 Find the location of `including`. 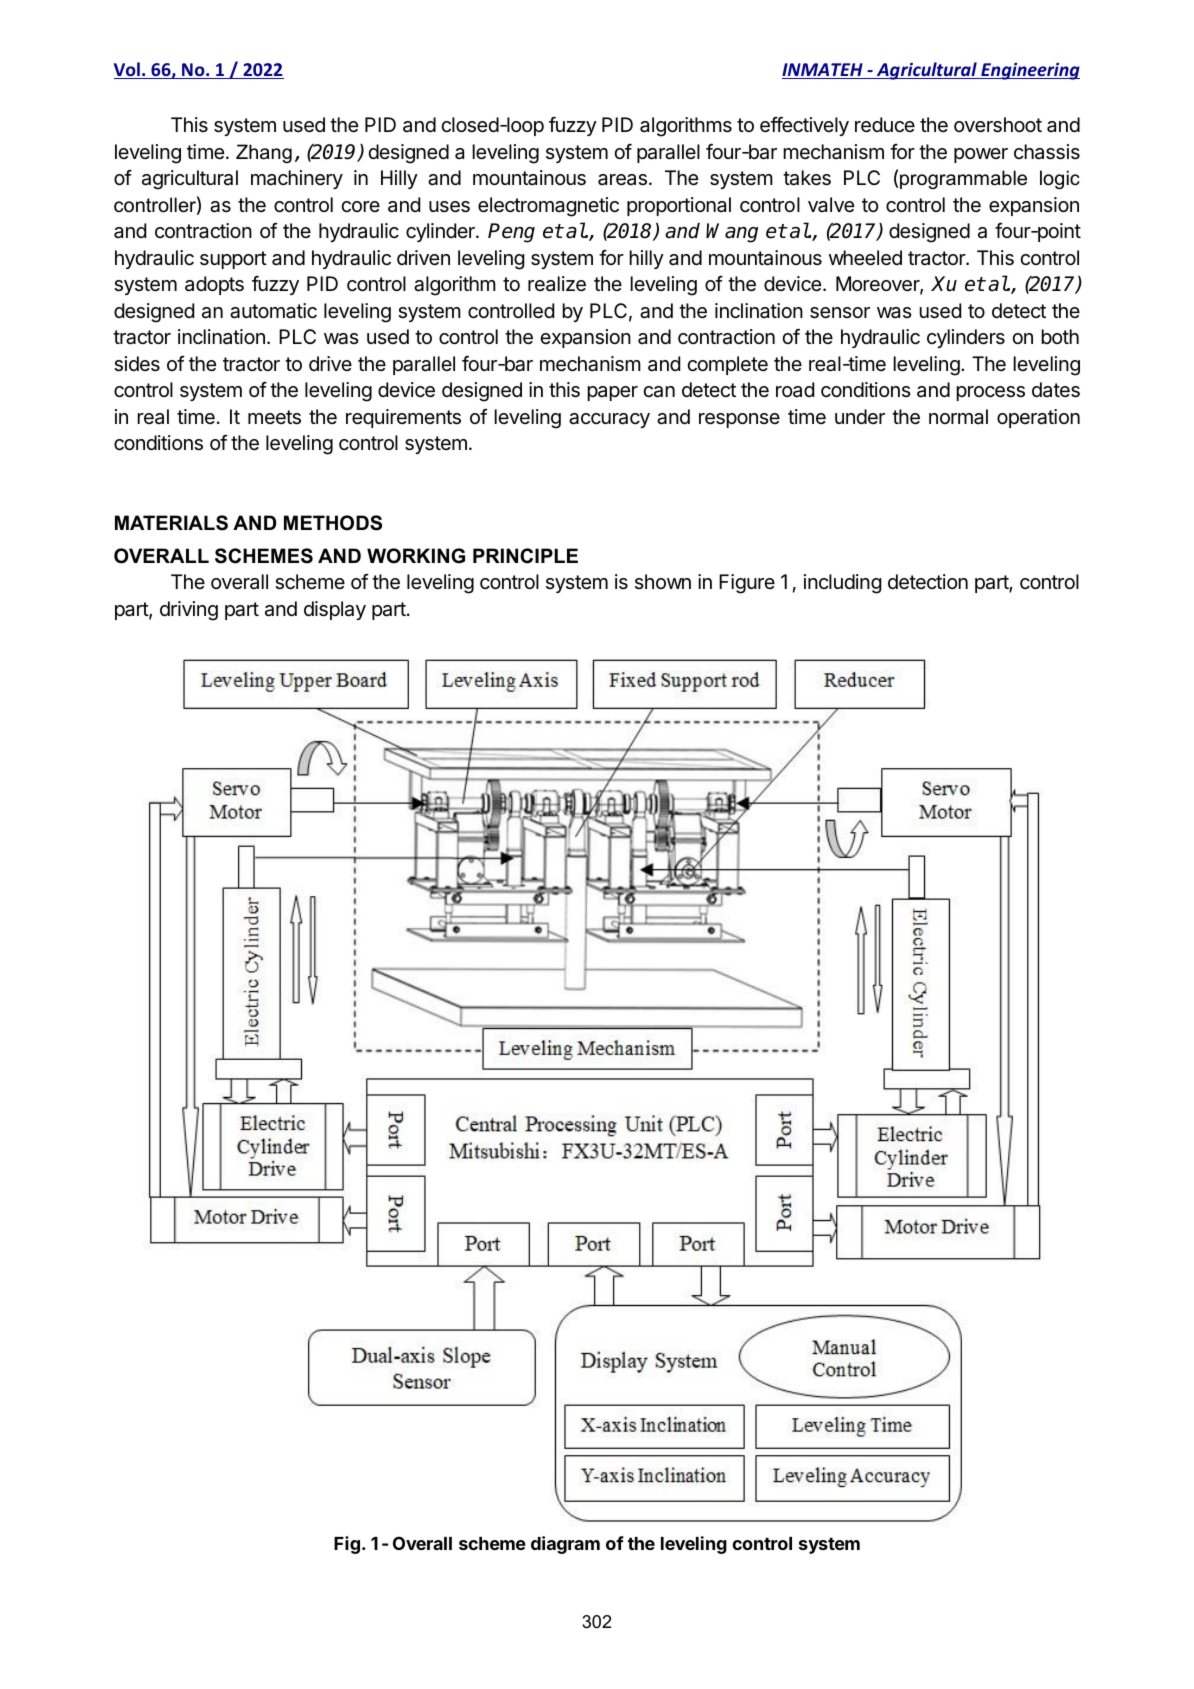

including is located at coordinates (843, 584).
